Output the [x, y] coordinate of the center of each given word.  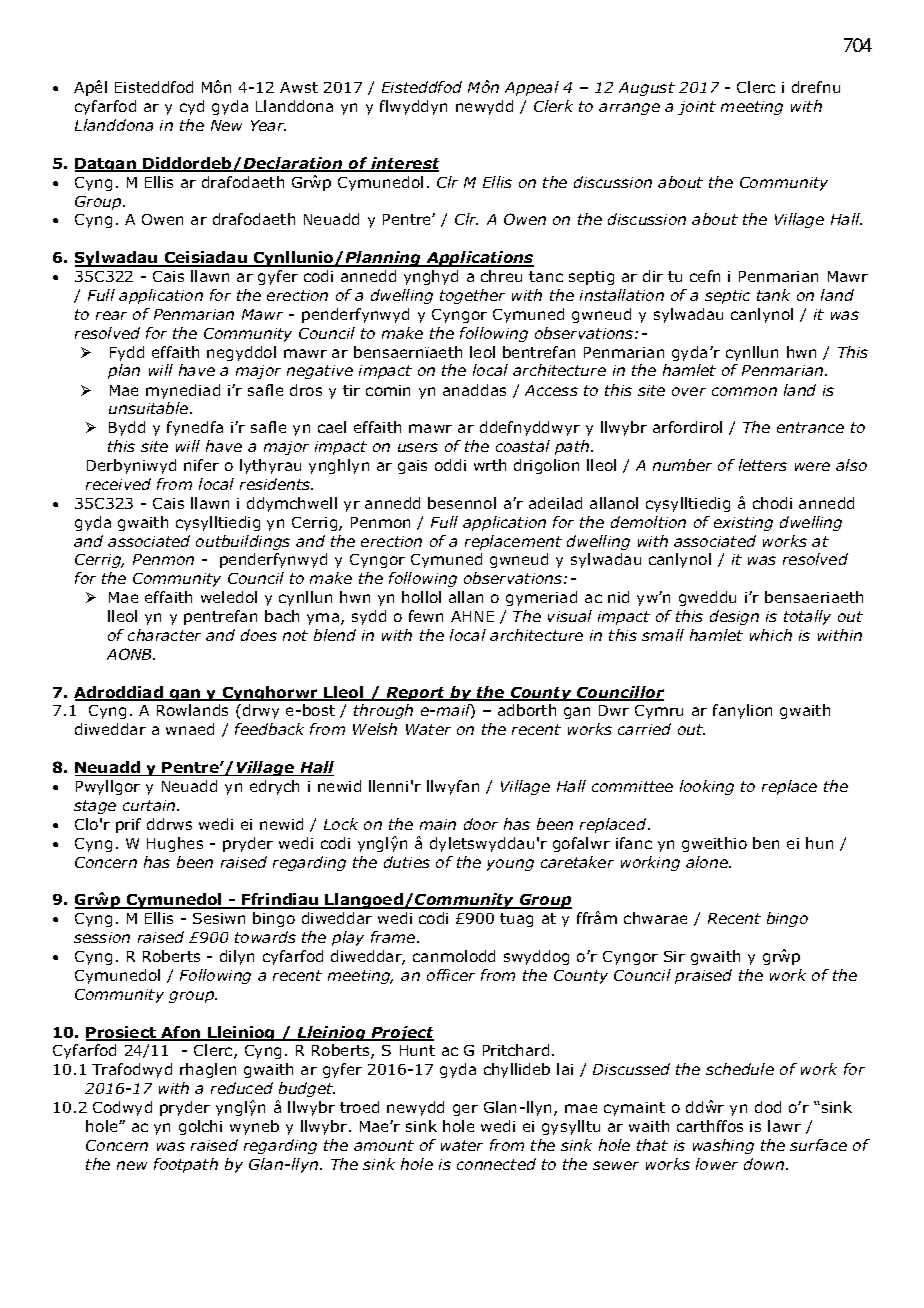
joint [697, 108]
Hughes [175, 844]
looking [707, 787]
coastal [523, 446]
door [481, 824]
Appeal [532, 88]
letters [763, 465]
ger [465, 1110]
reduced [242, 1088]
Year [268, 125]
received [118, 484]
